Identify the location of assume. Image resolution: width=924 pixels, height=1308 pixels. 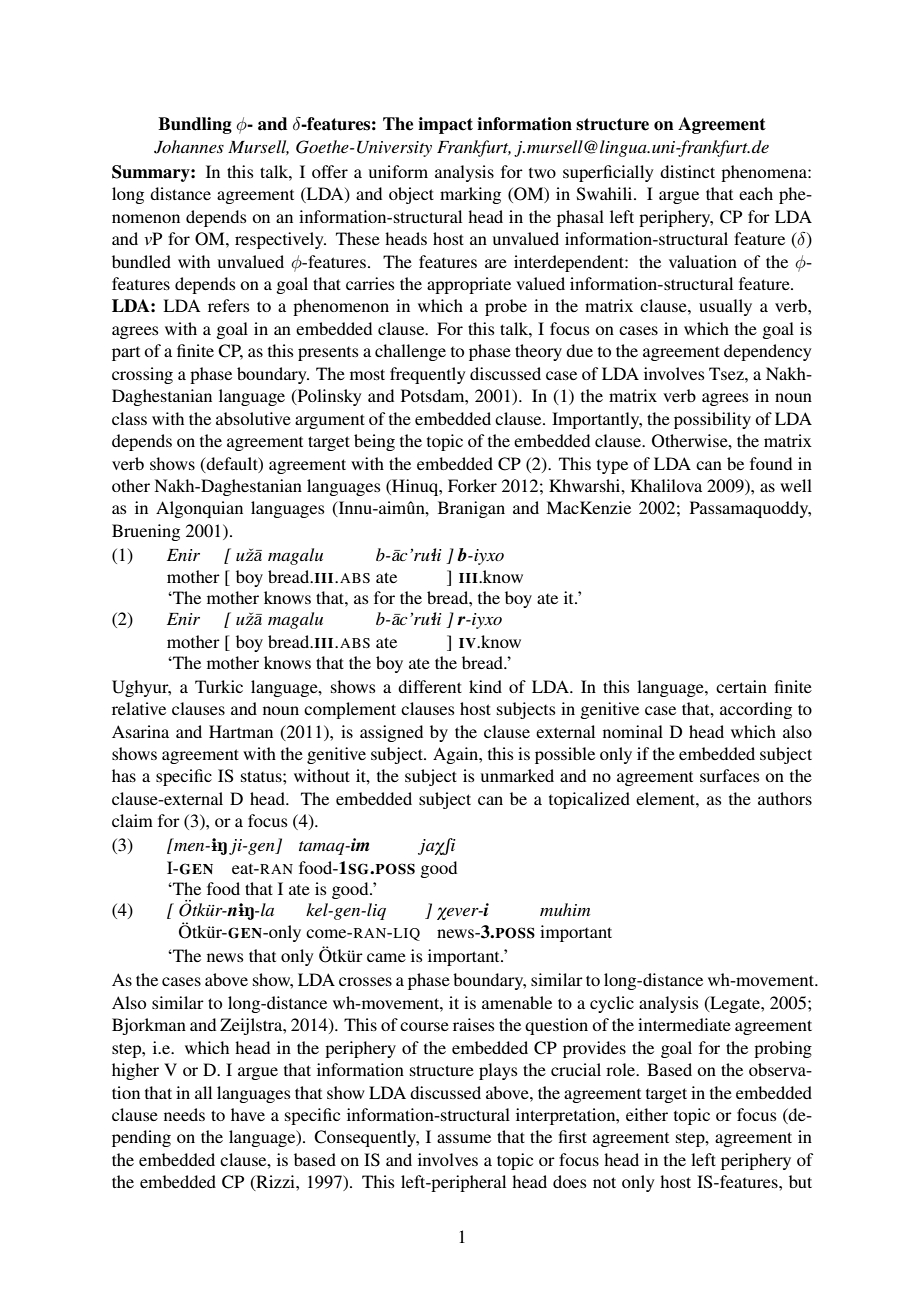
(464, 1138).
